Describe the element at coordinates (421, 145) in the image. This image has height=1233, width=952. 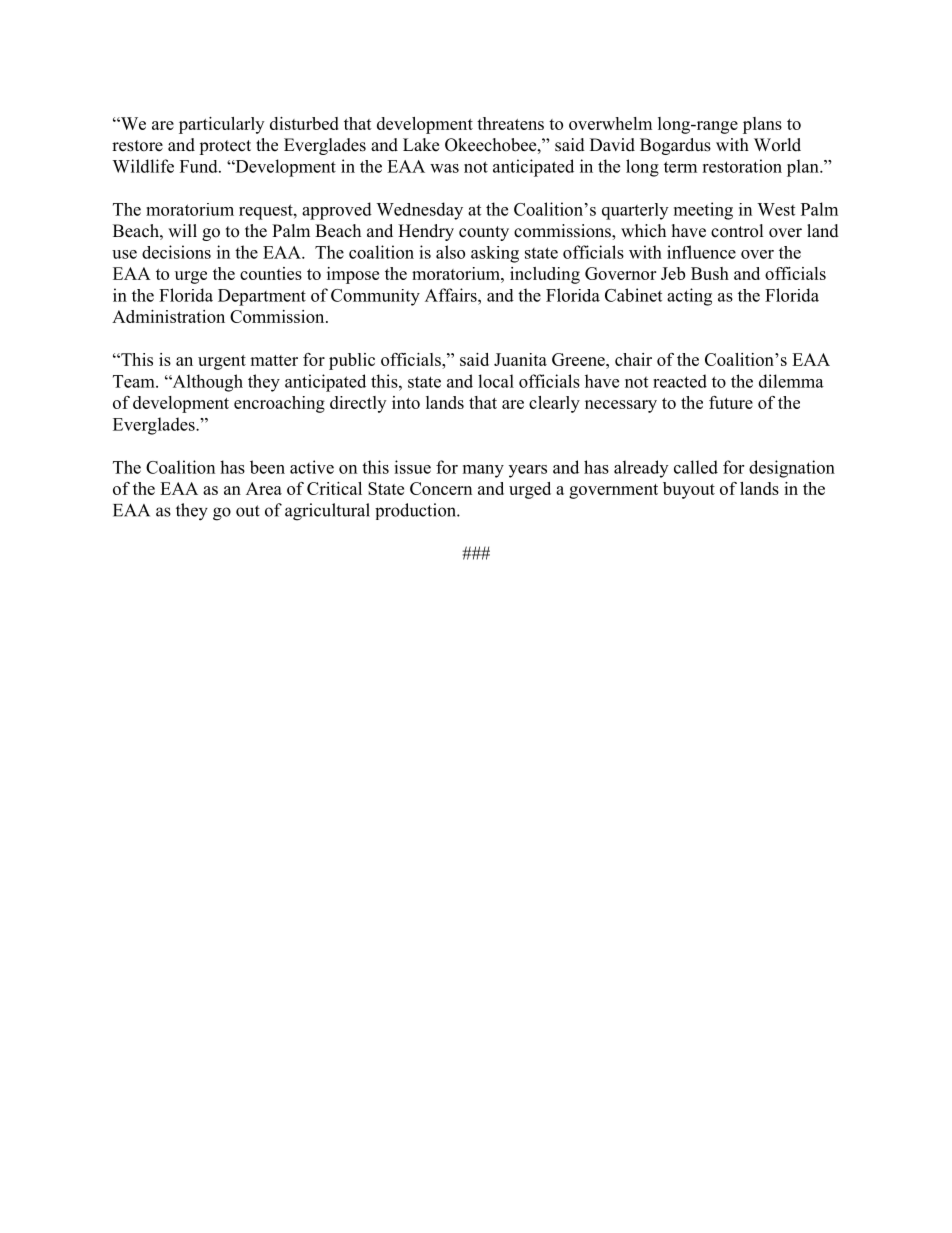
I see `Lake` at that location.
